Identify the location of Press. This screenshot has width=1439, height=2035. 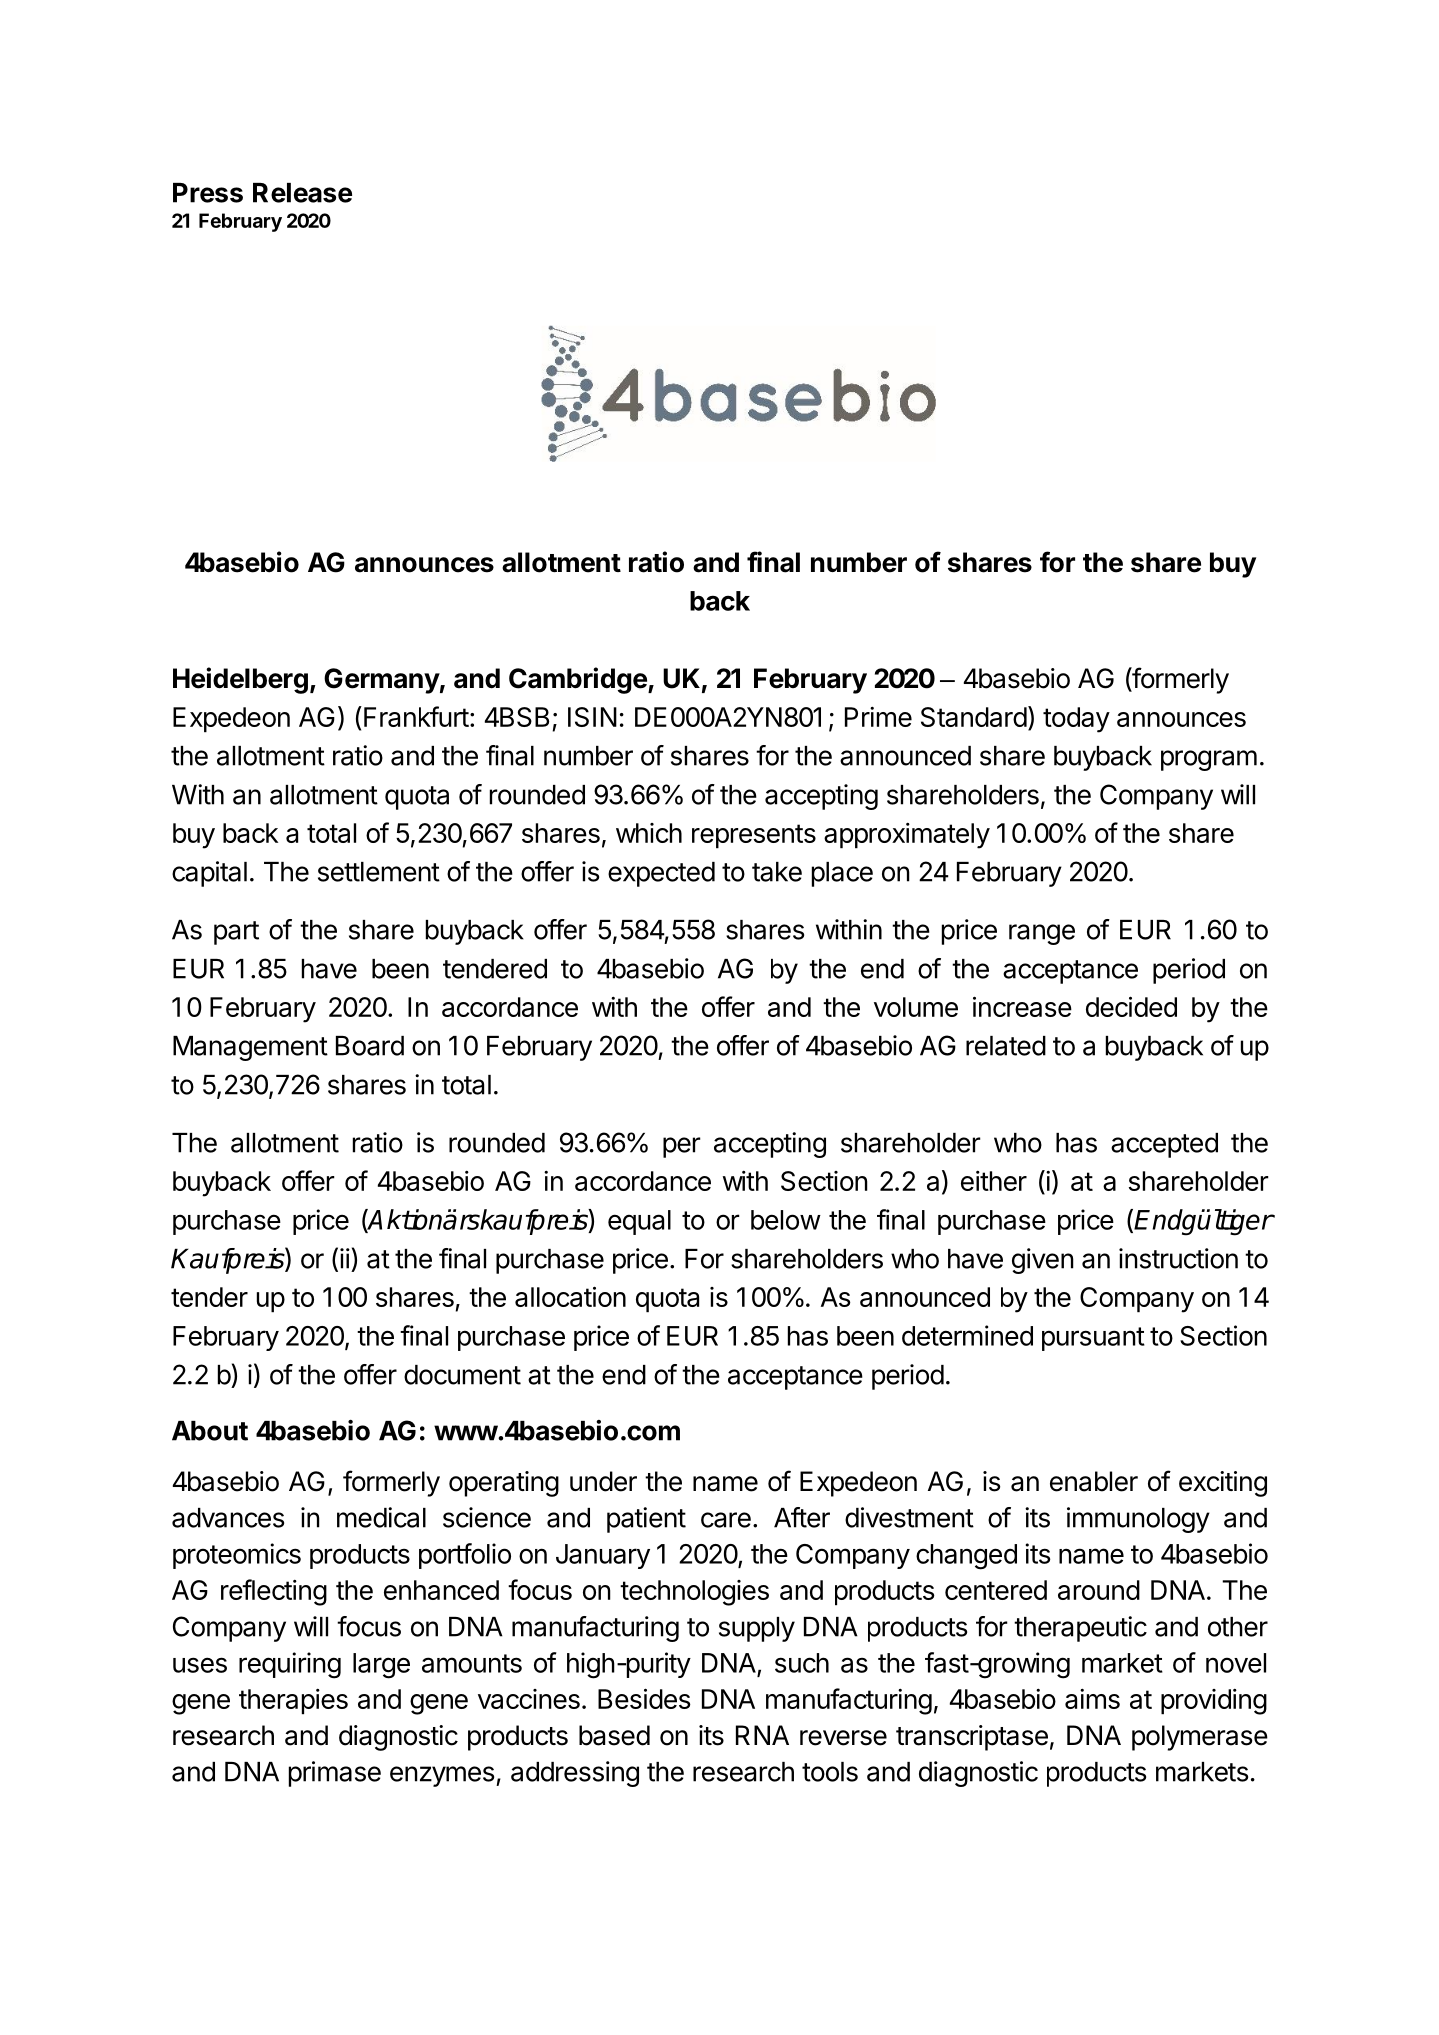
(208, 193).
